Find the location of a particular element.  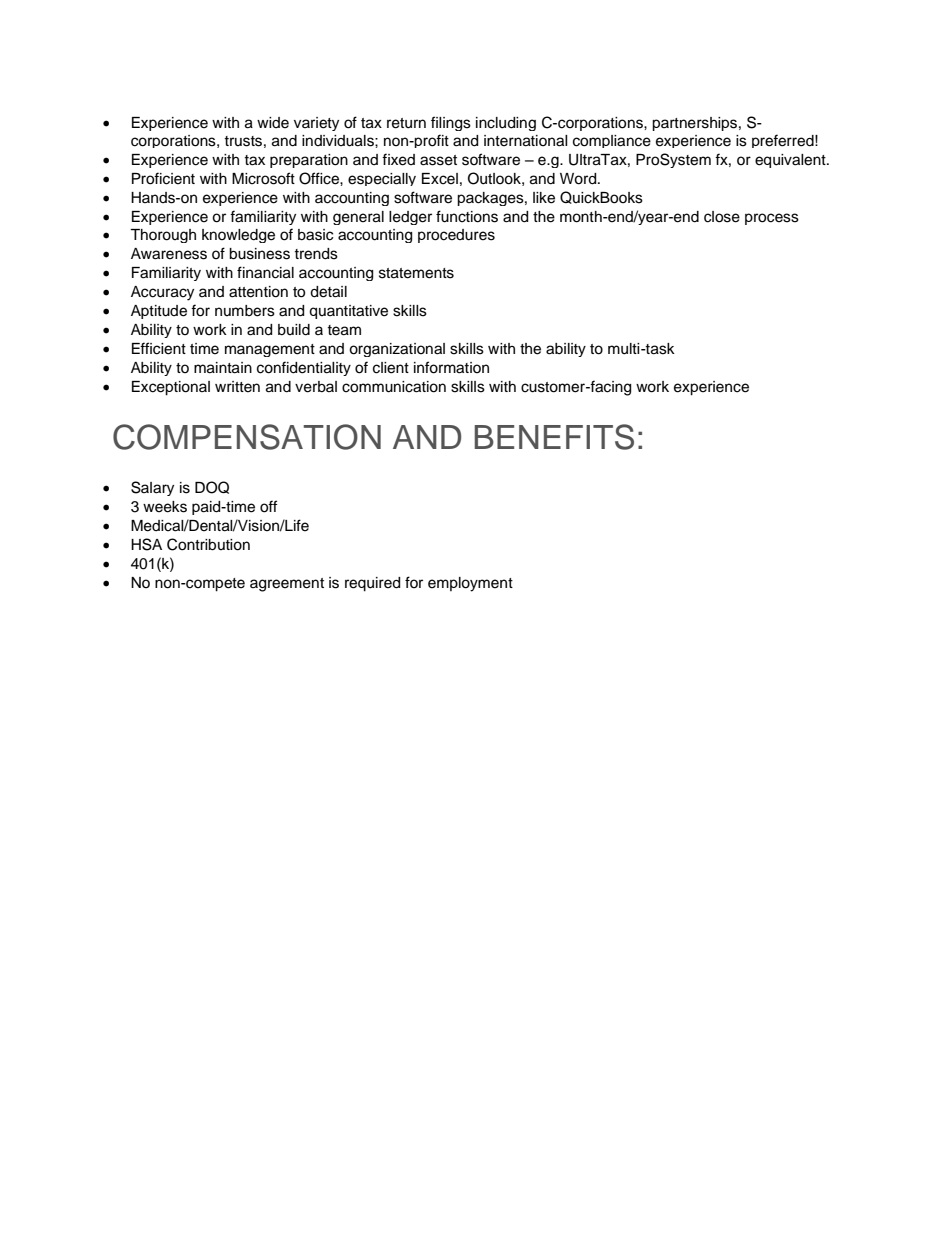

COMPENSATION is located at coordinates (247, 437).
